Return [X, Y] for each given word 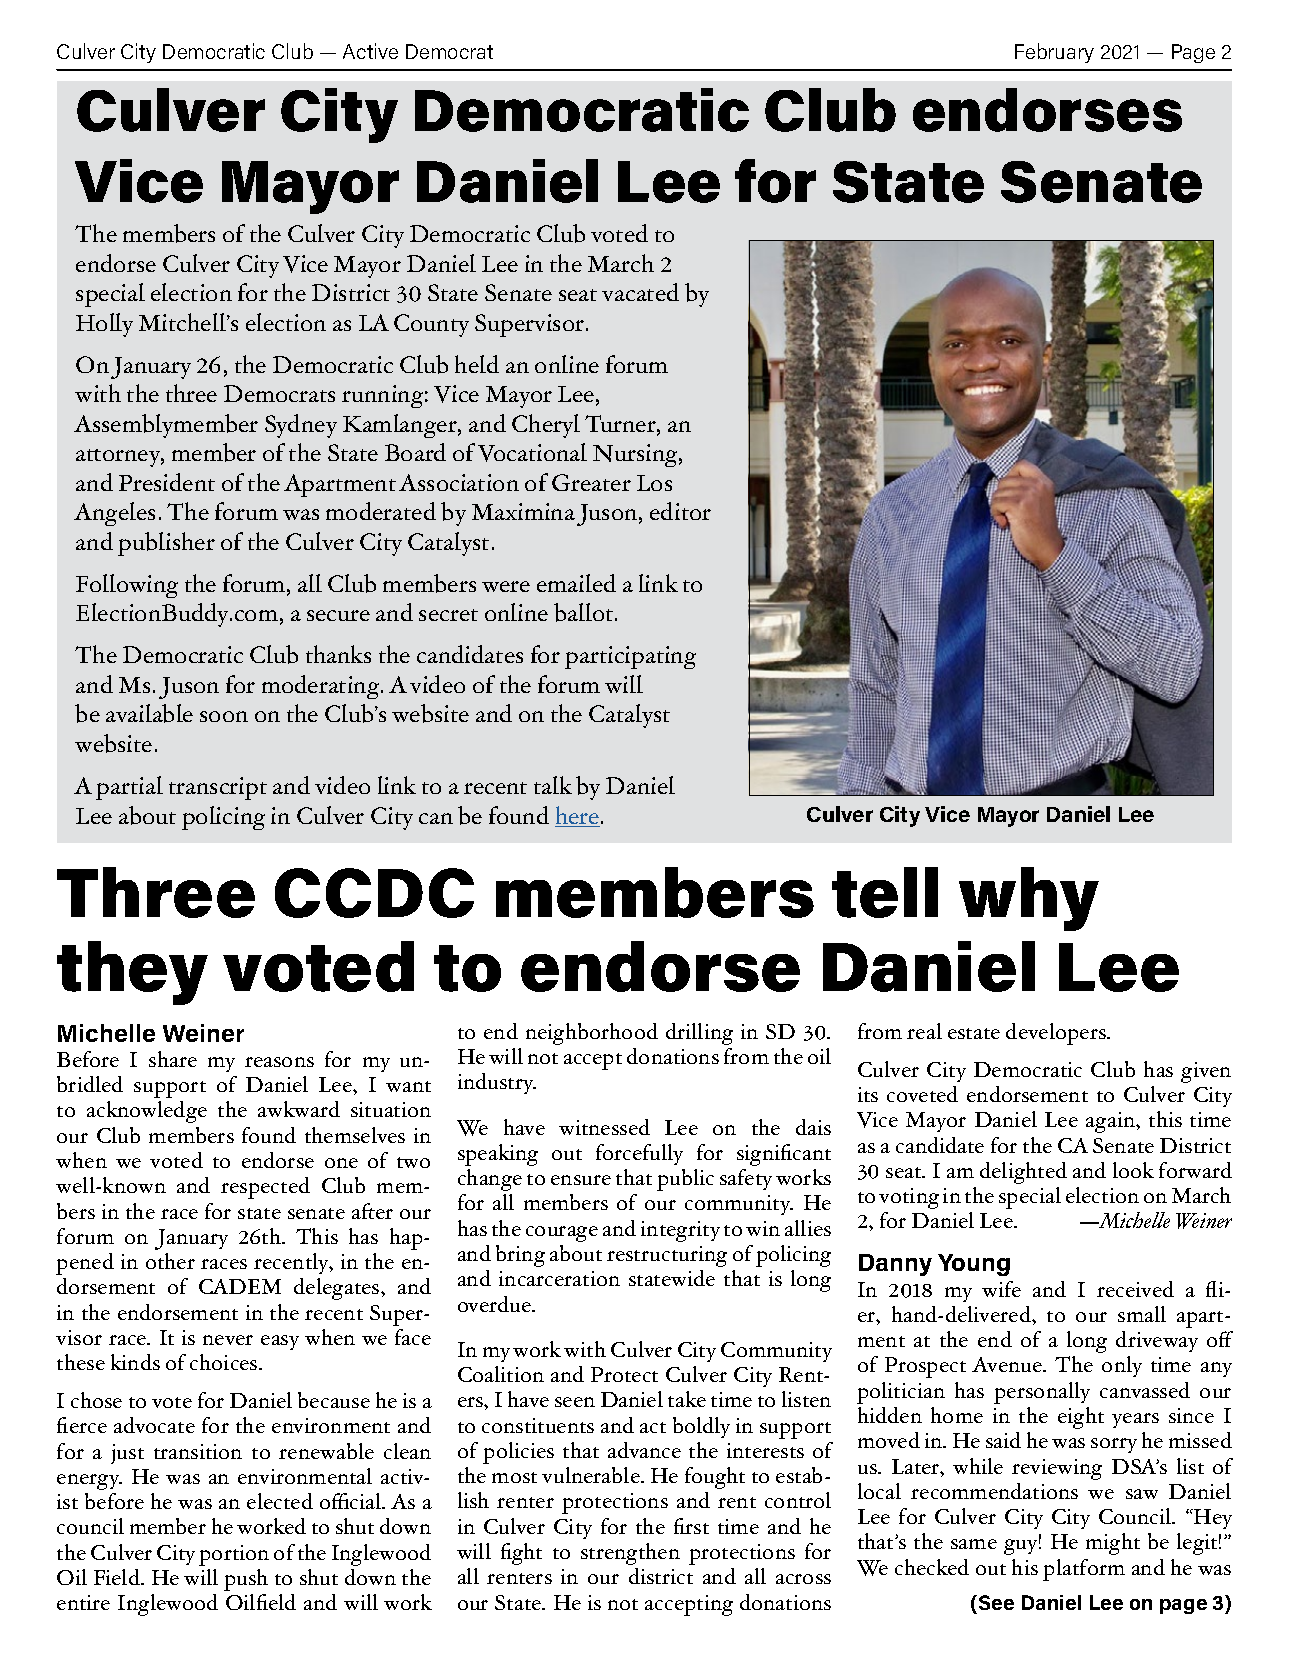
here [578, 816]
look [1133, 1170]
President [167, 482]
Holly [104, 325]
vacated [640, 292]
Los [654, 483]
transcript [218, 788]
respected [265, 1188]
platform [1084, 1570]
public [685, 1180]
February [1054, 53]
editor [680, 511]
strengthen [630, 1554]
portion [234, 1555]
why [1029, 899]
